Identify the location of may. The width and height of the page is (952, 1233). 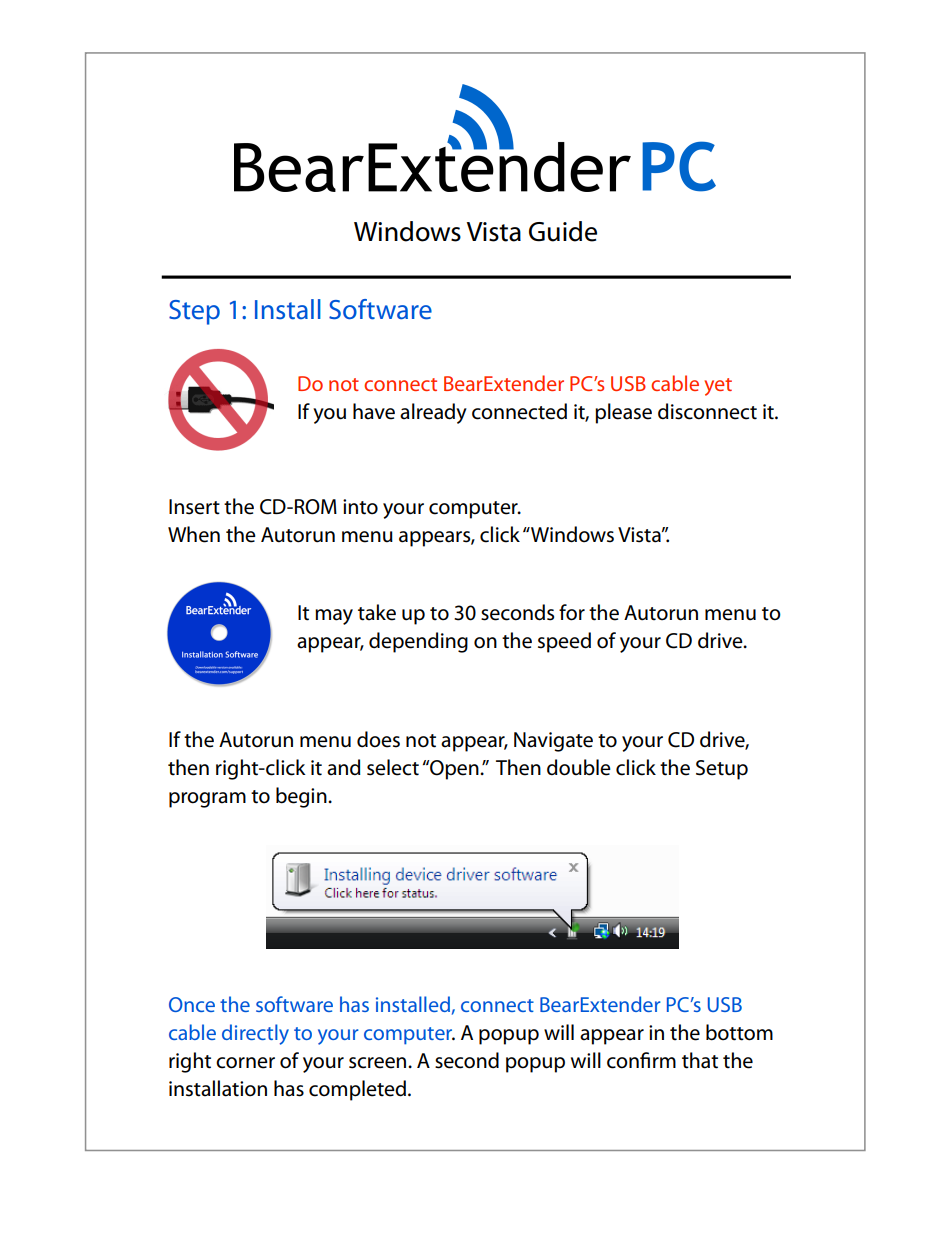
(334, 617).
